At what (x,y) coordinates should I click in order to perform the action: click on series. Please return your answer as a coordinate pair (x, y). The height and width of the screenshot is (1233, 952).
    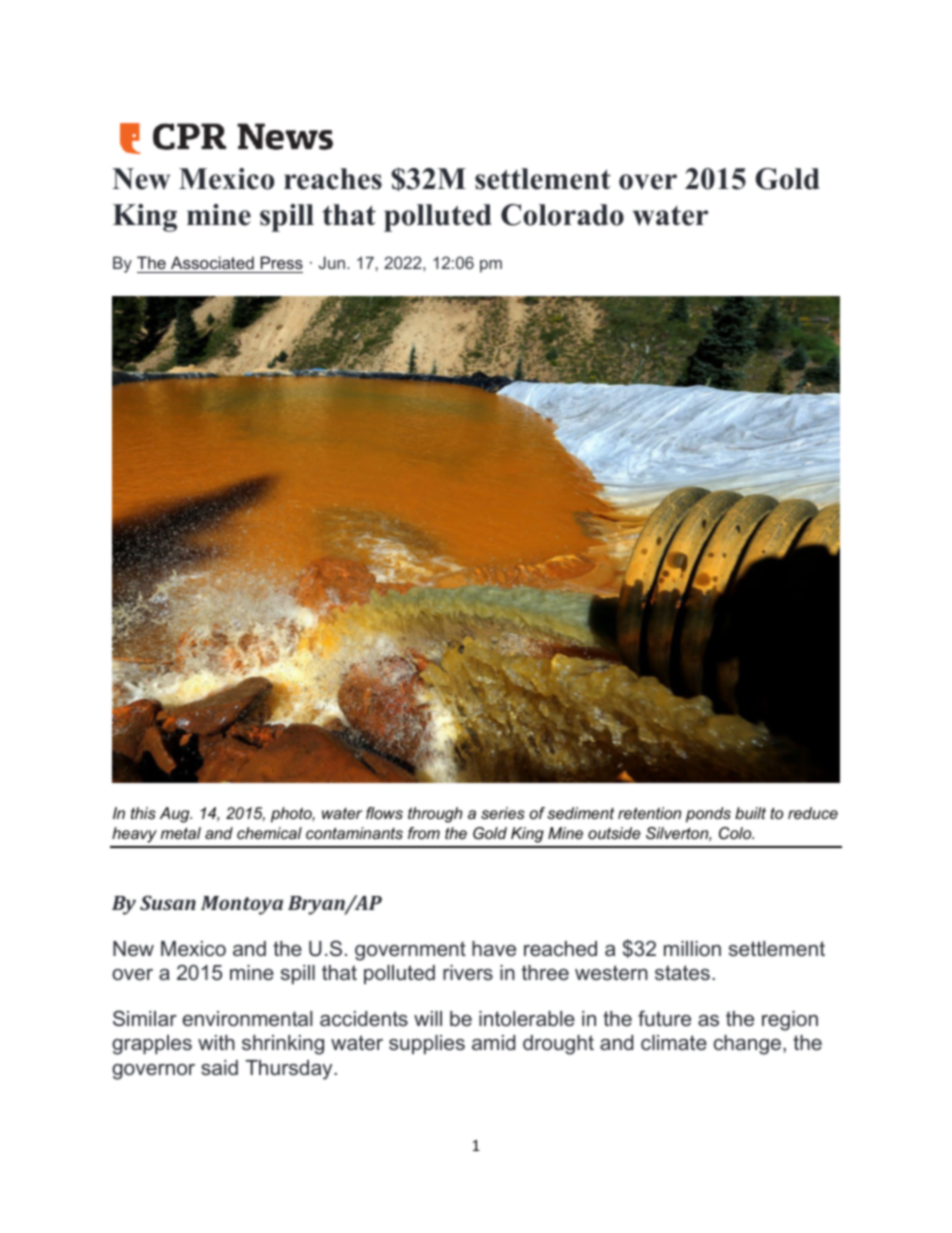
    Looking at the image, I should click on (503, 813).
